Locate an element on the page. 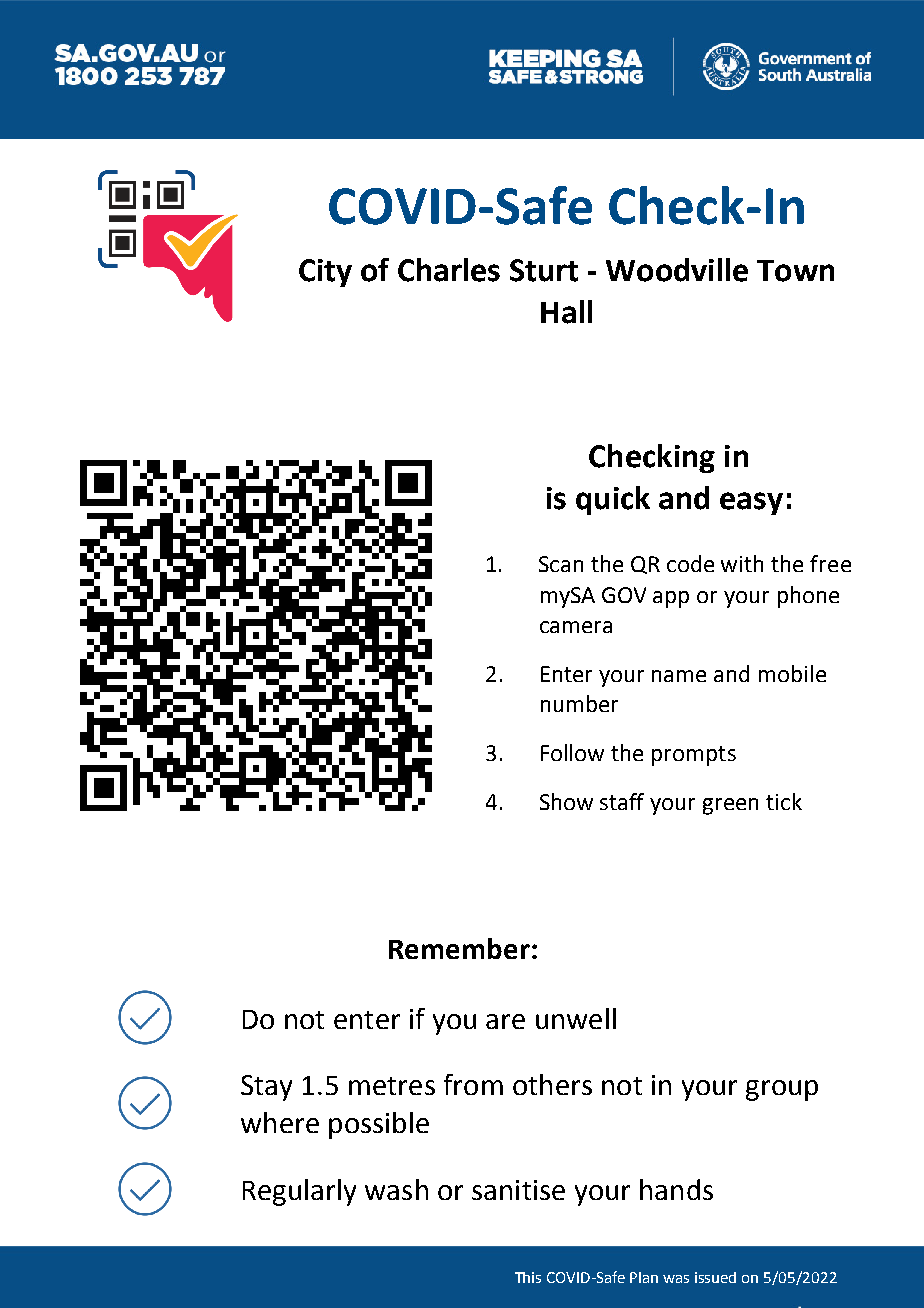  City is located at coordinates (325, 273).
